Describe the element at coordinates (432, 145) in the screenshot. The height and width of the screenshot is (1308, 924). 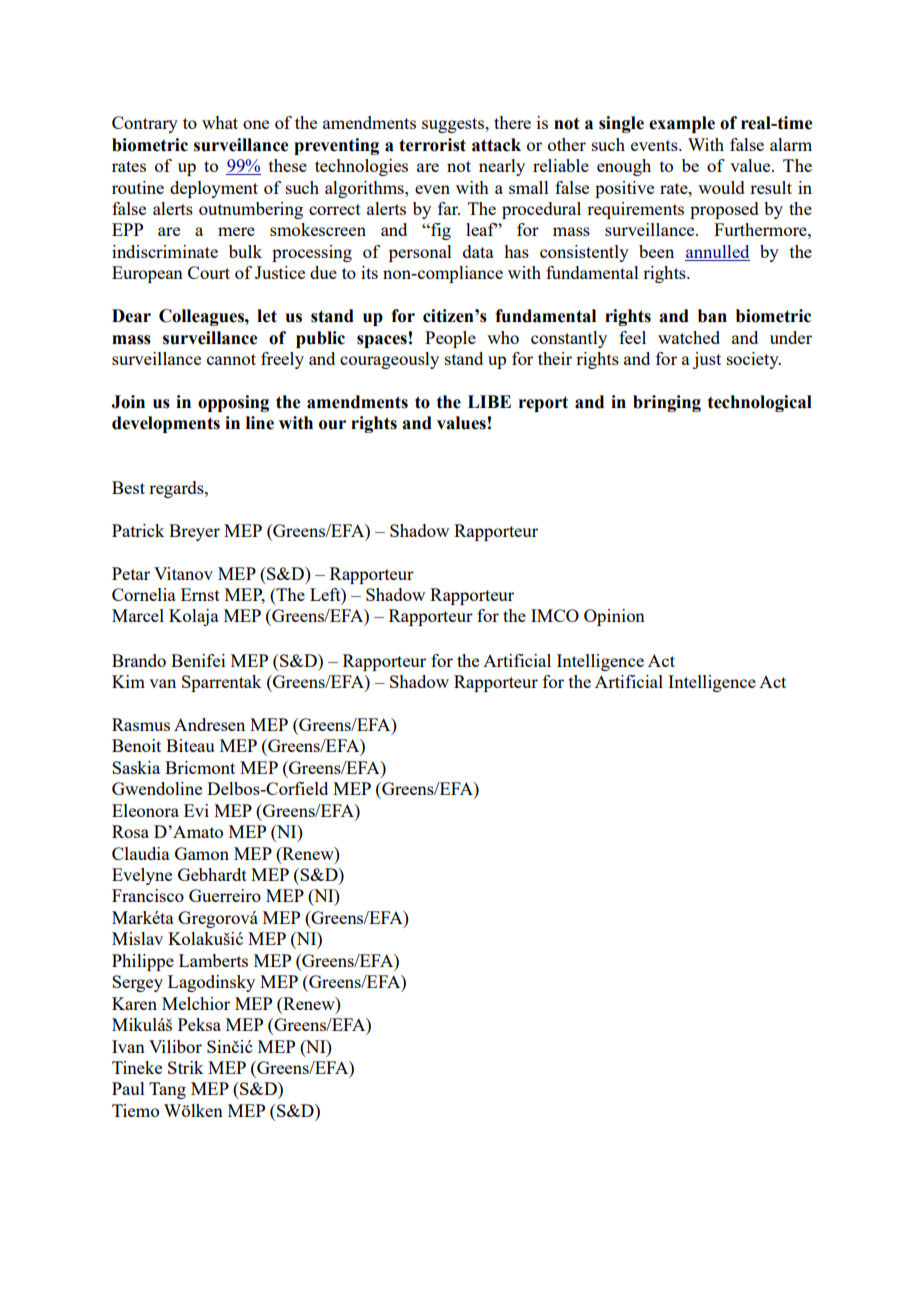
I see `terrorist` at that location.
